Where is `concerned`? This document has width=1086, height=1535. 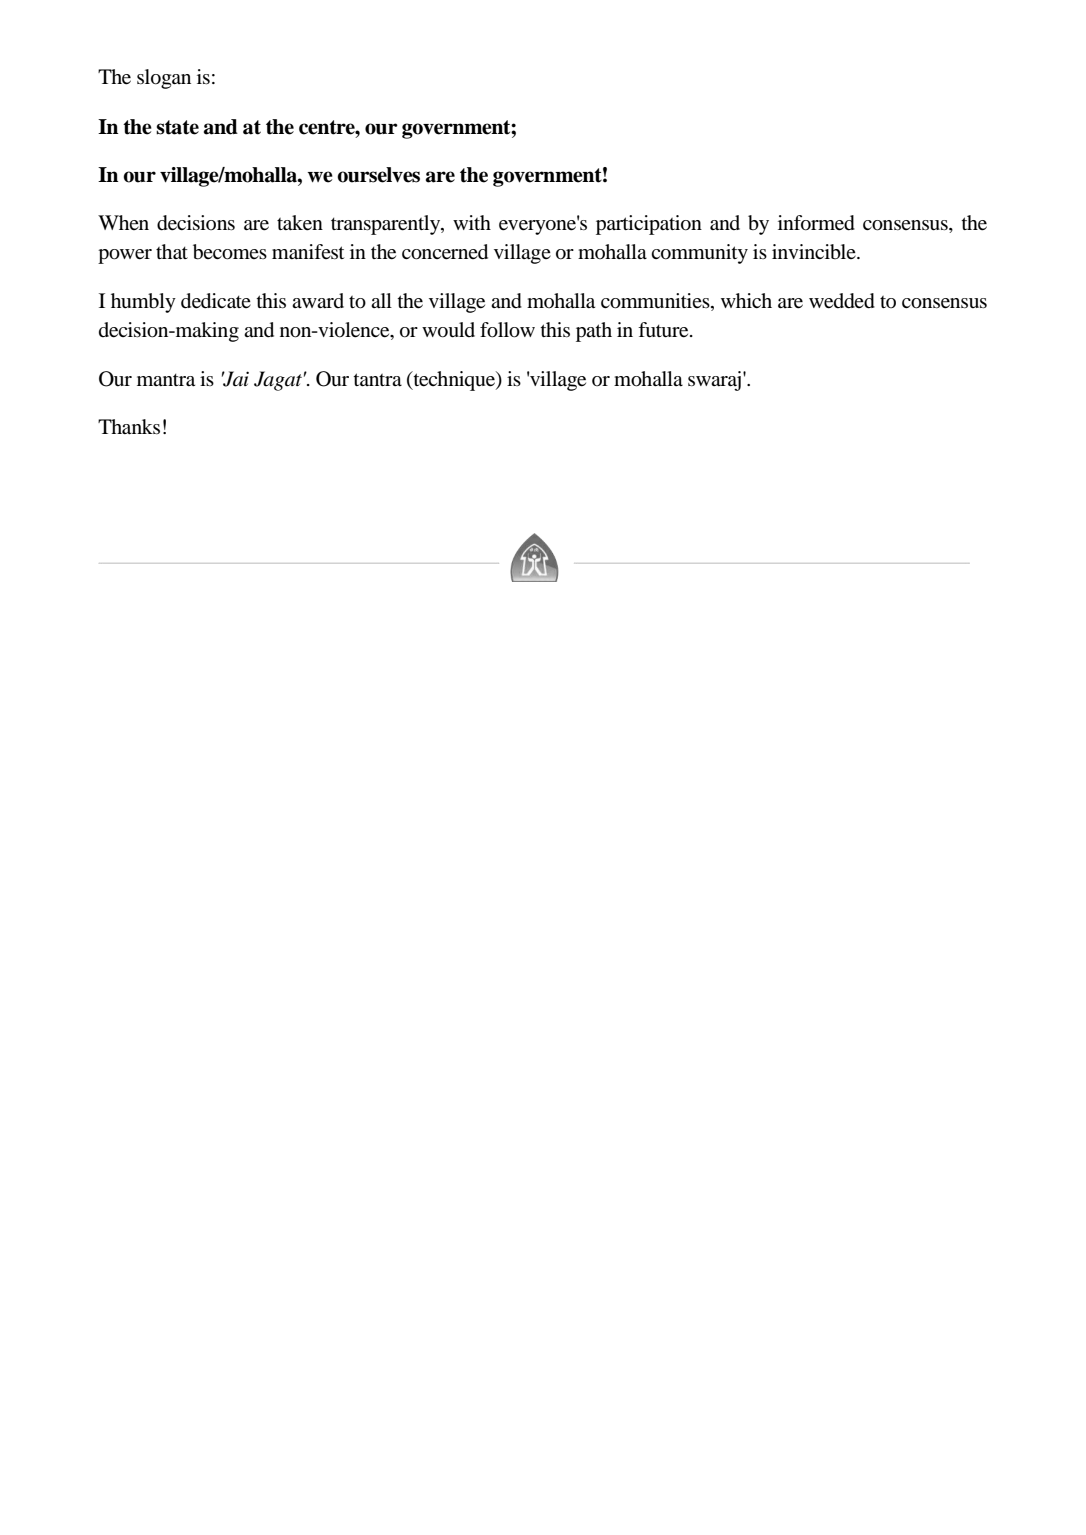 concerned is located at coordinates (445, 252).
